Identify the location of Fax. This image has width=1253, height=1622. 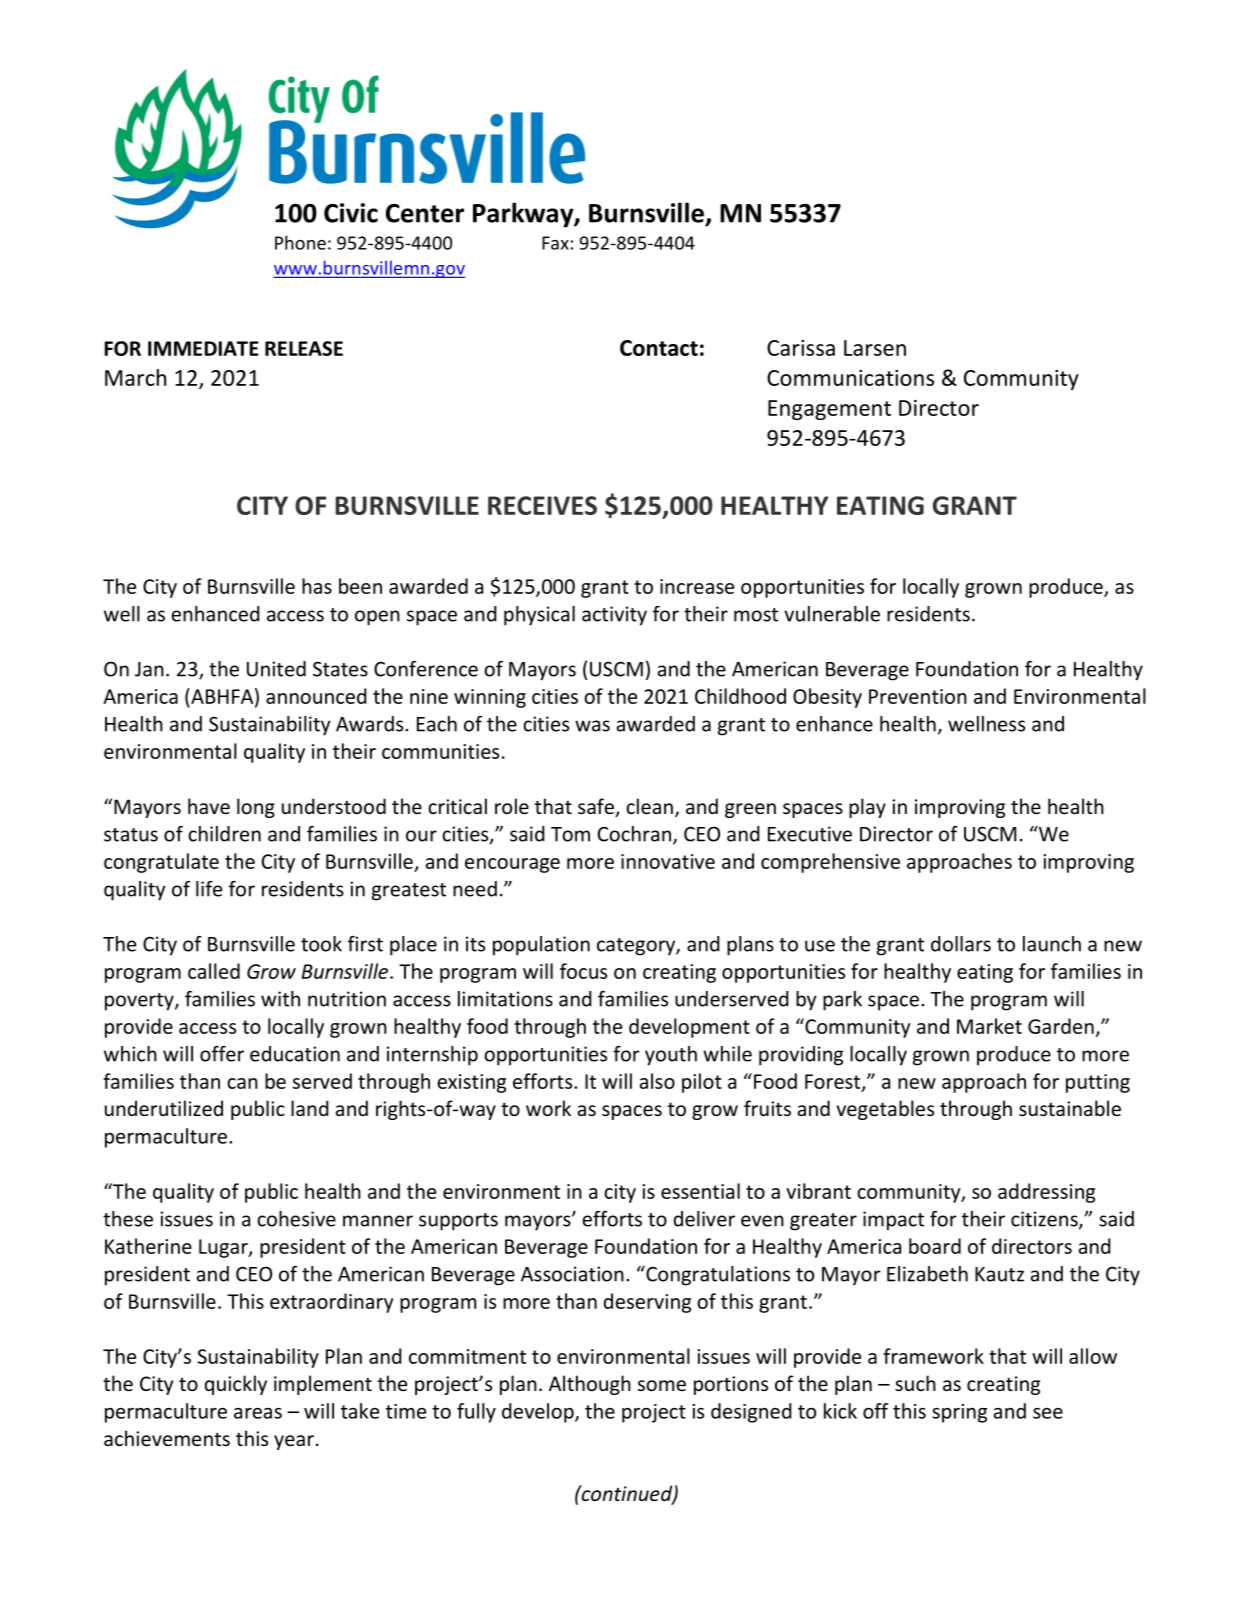
(555, 243).
